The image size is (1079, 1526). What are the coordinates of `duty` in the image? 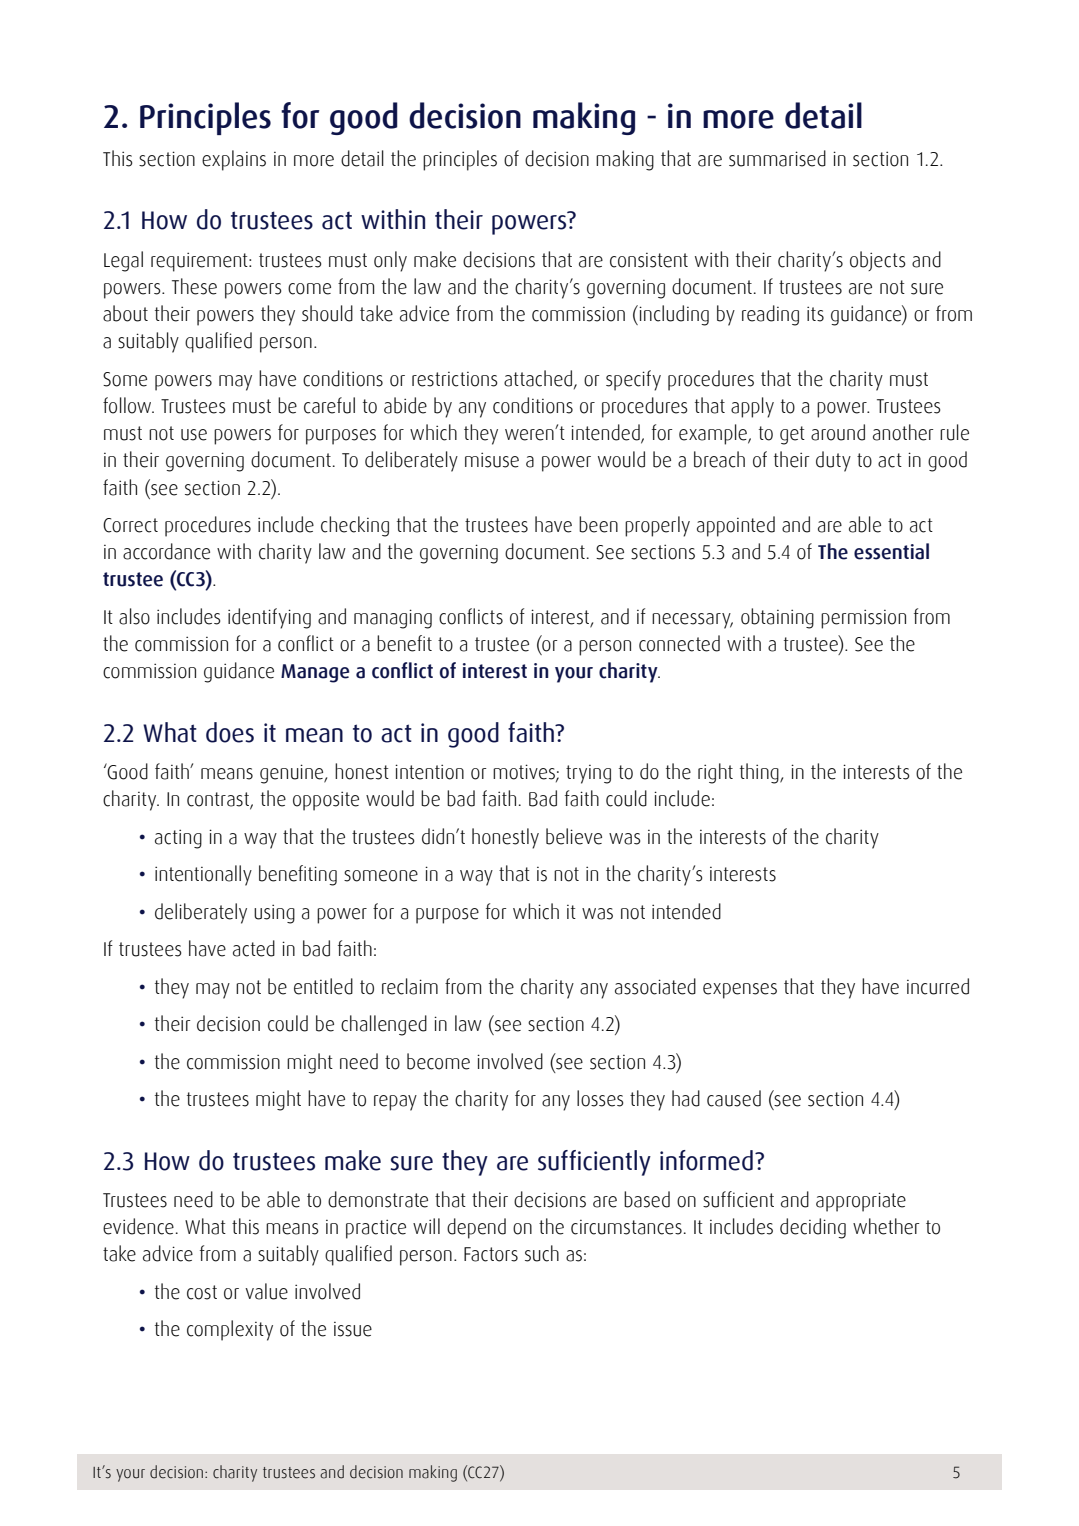 It's located at (833, 461).
